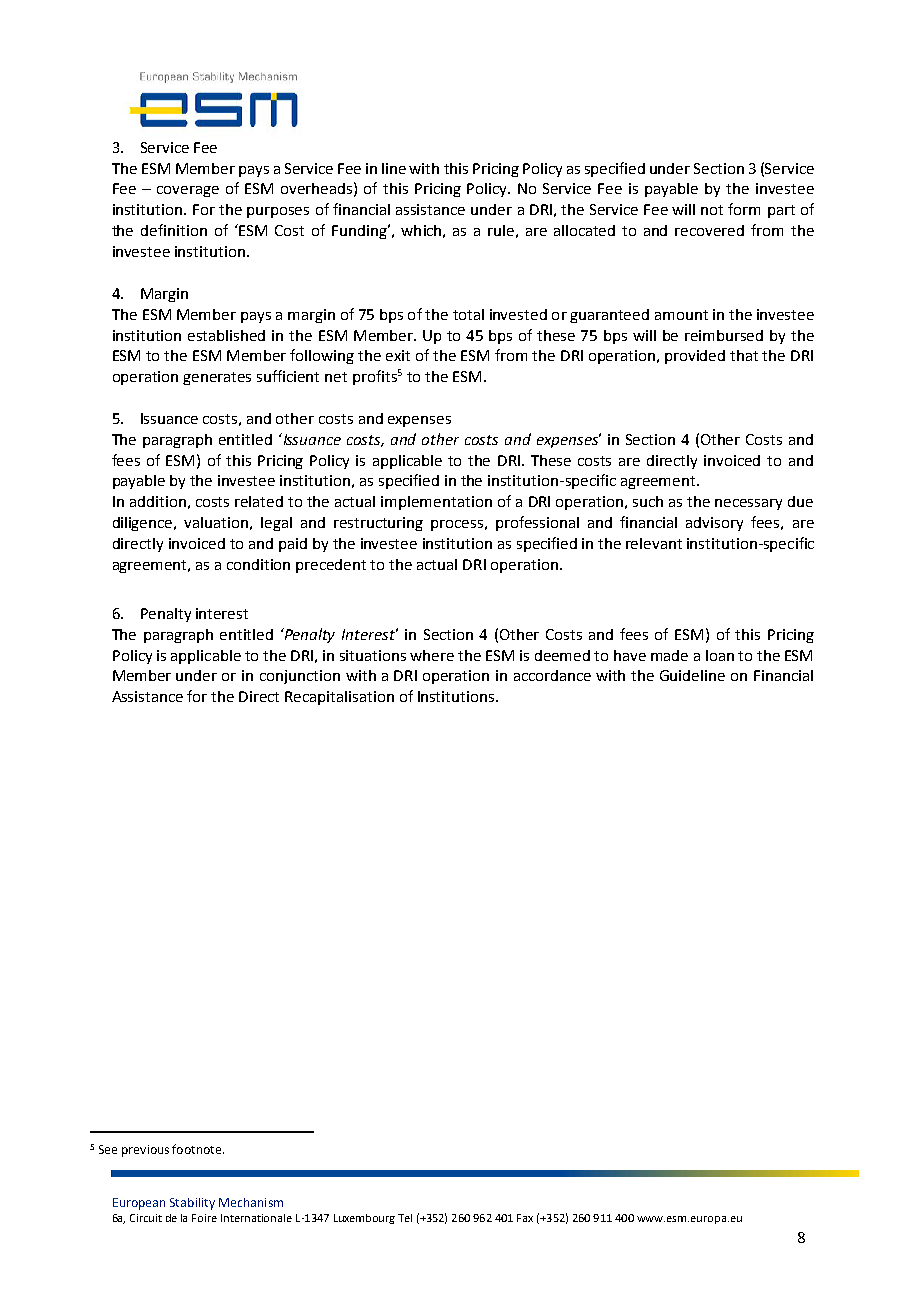 This screenshot has height=1307, width=924. I want to click on recovered, so click(709, 230).
